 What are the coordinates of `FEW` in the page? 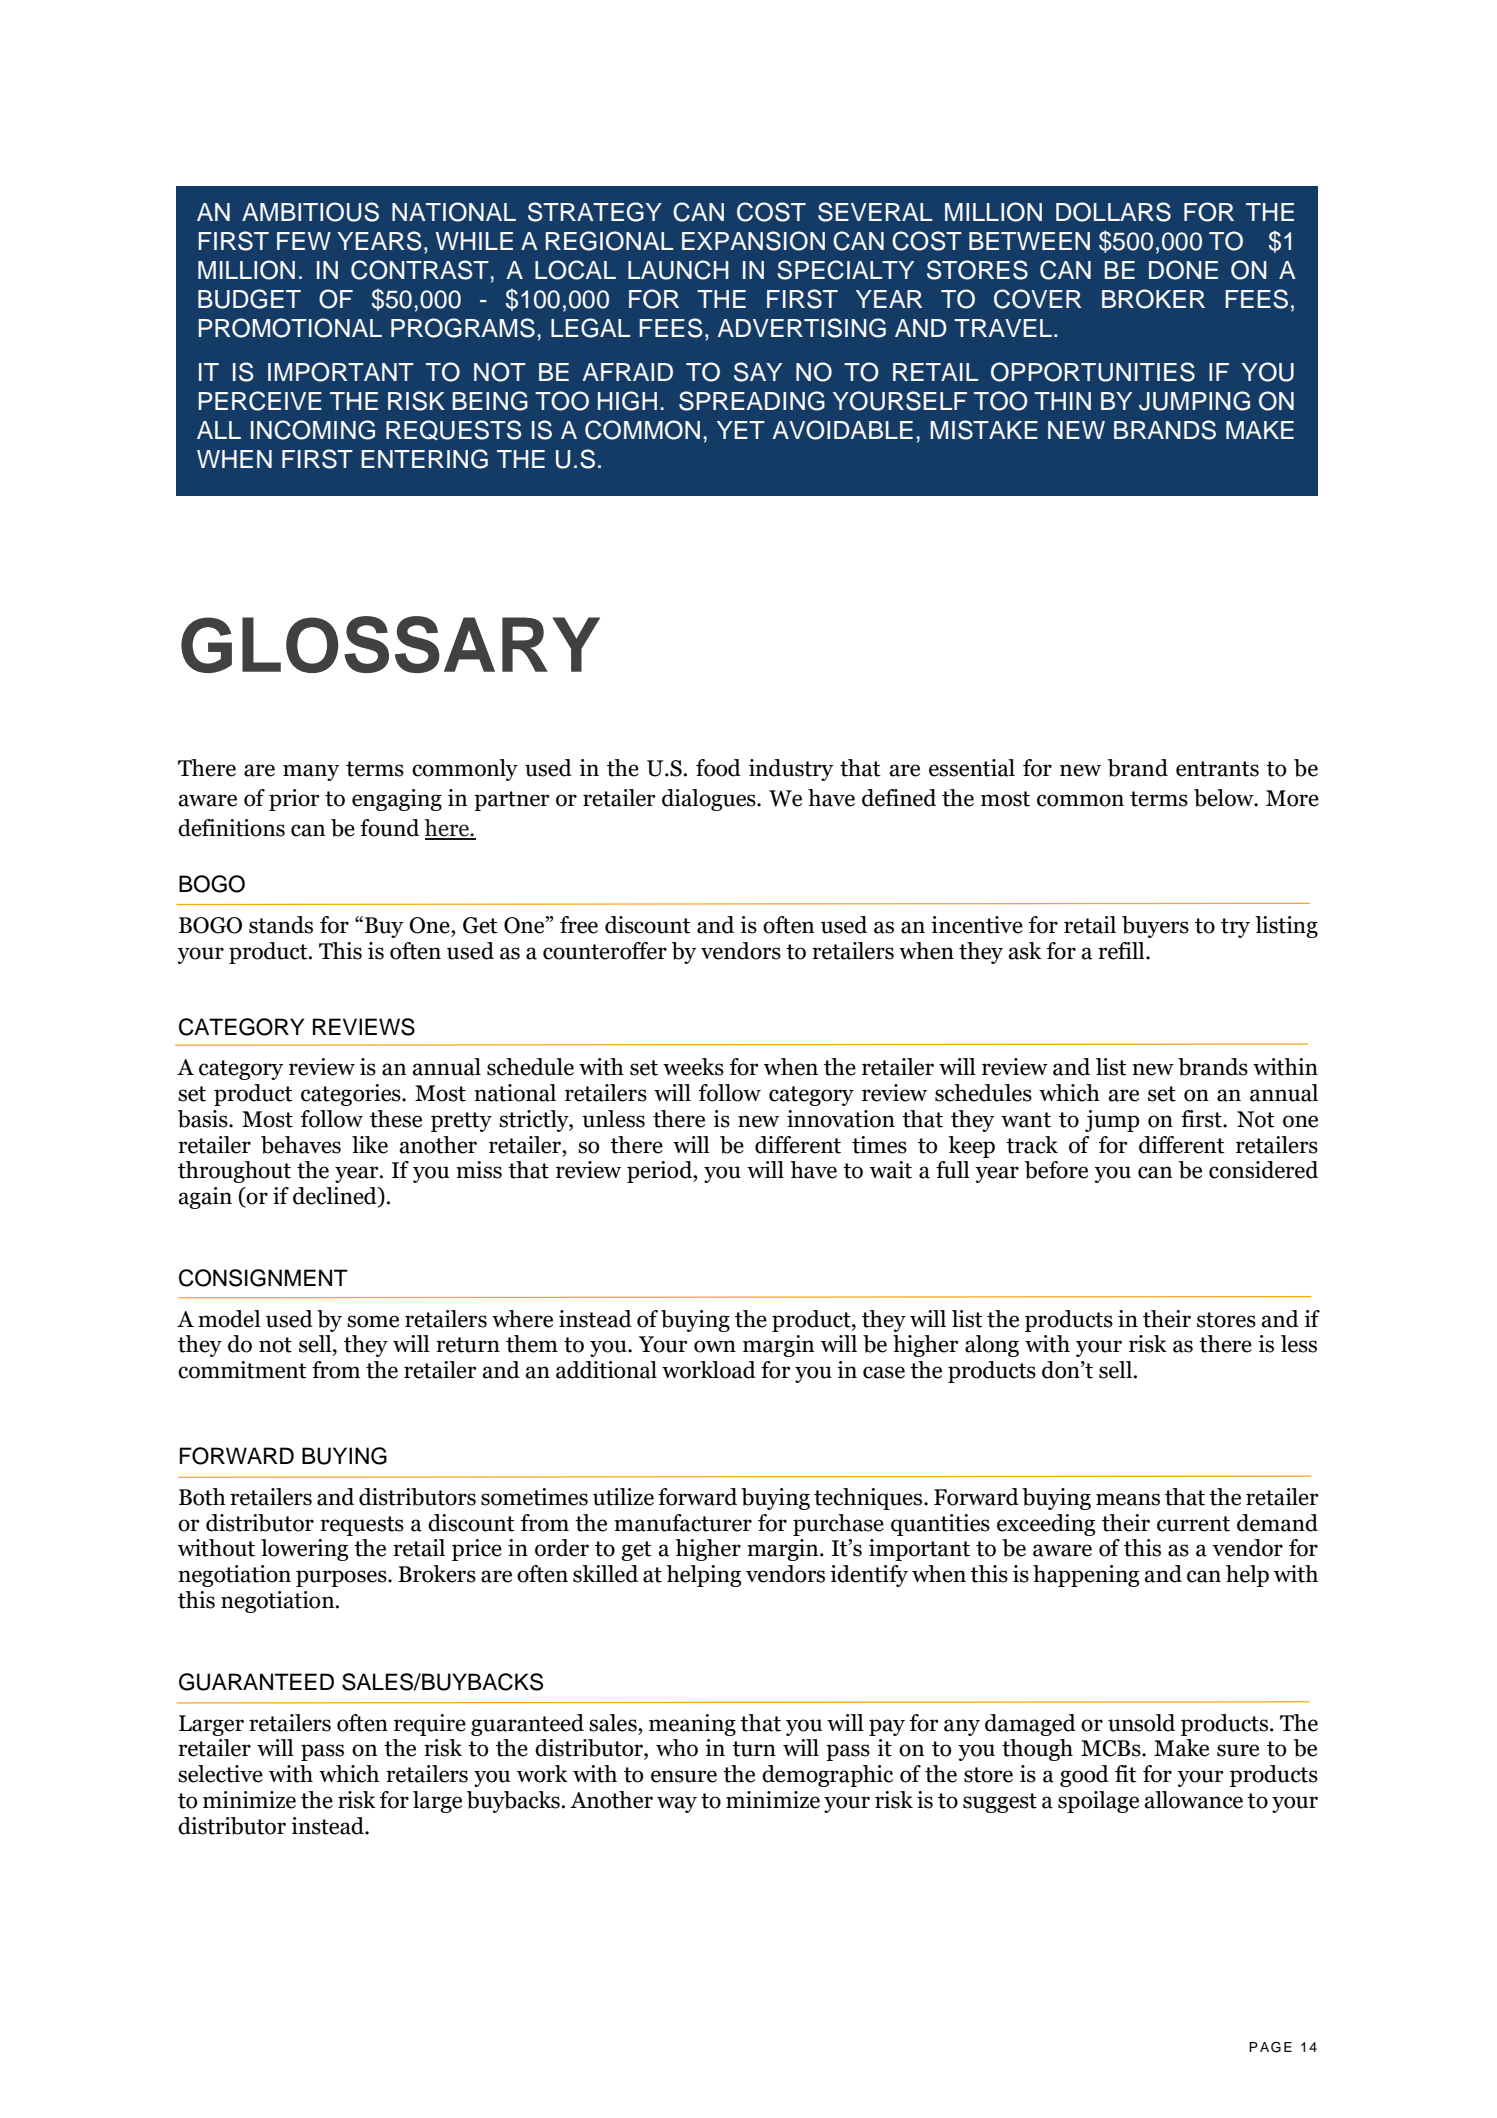 It's located at (304, 241).
